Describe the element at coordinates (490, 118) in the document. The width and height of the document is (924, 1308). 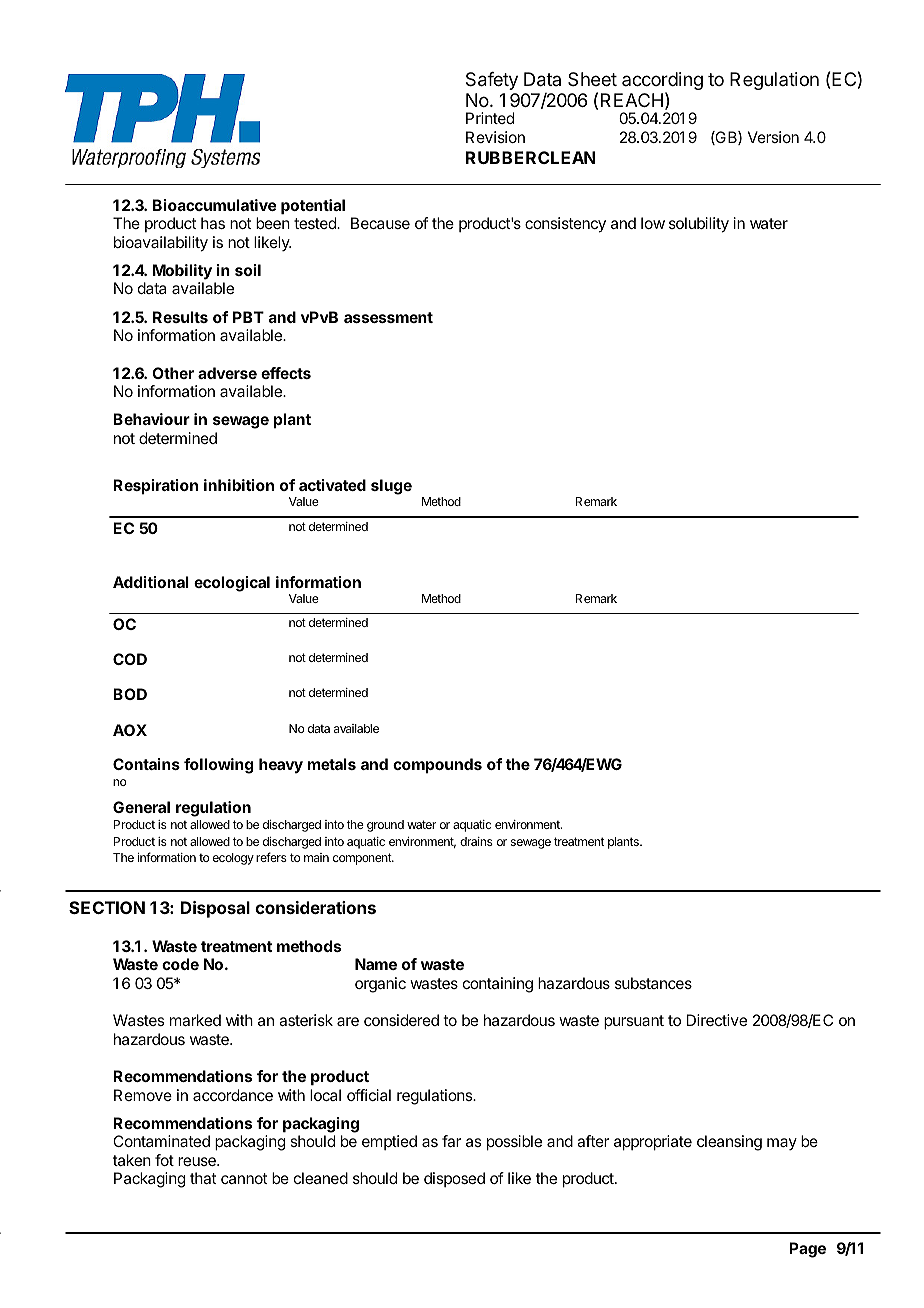
I see `Printed` at that location.
